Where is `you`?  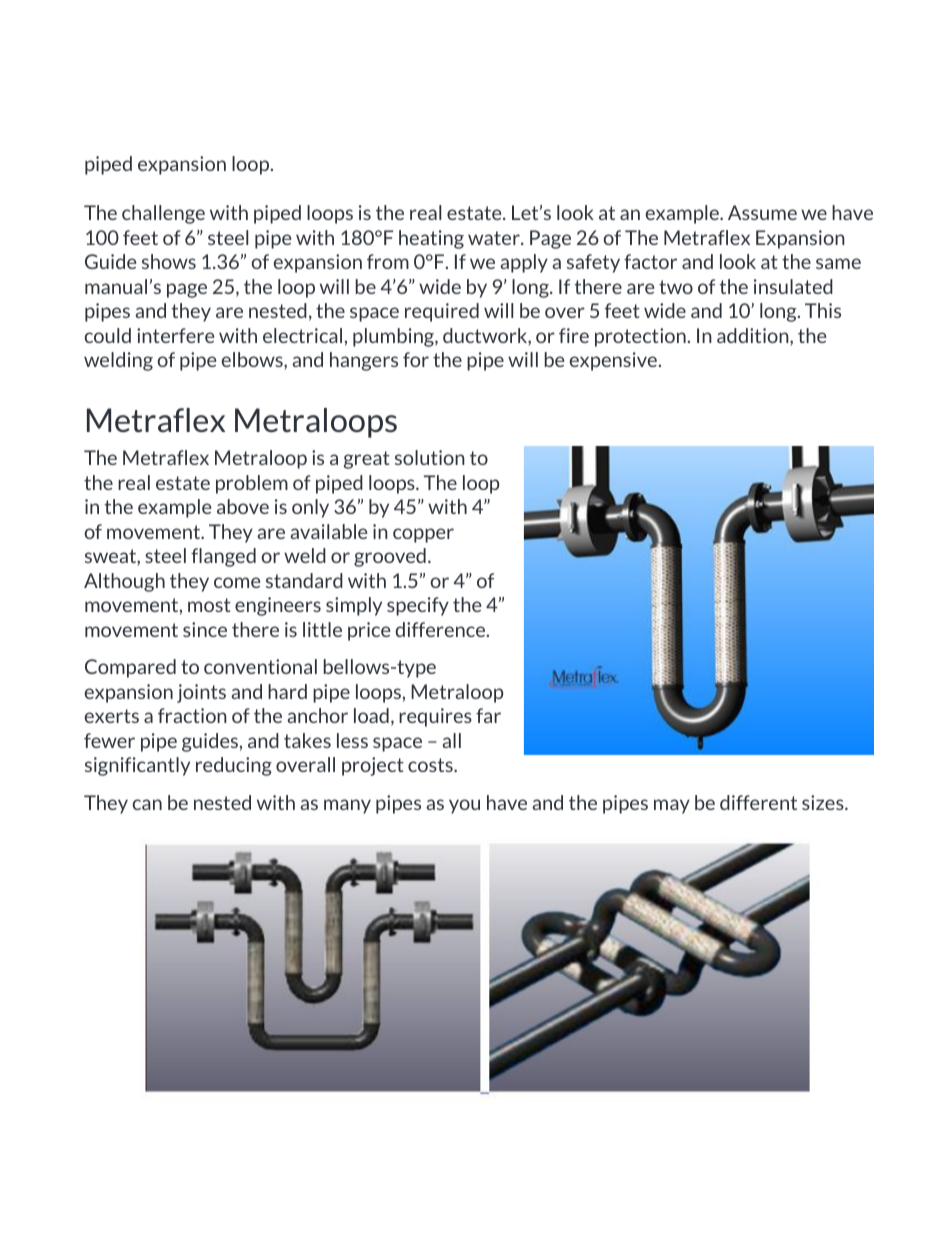 you is located at coordinates (464, 806).
